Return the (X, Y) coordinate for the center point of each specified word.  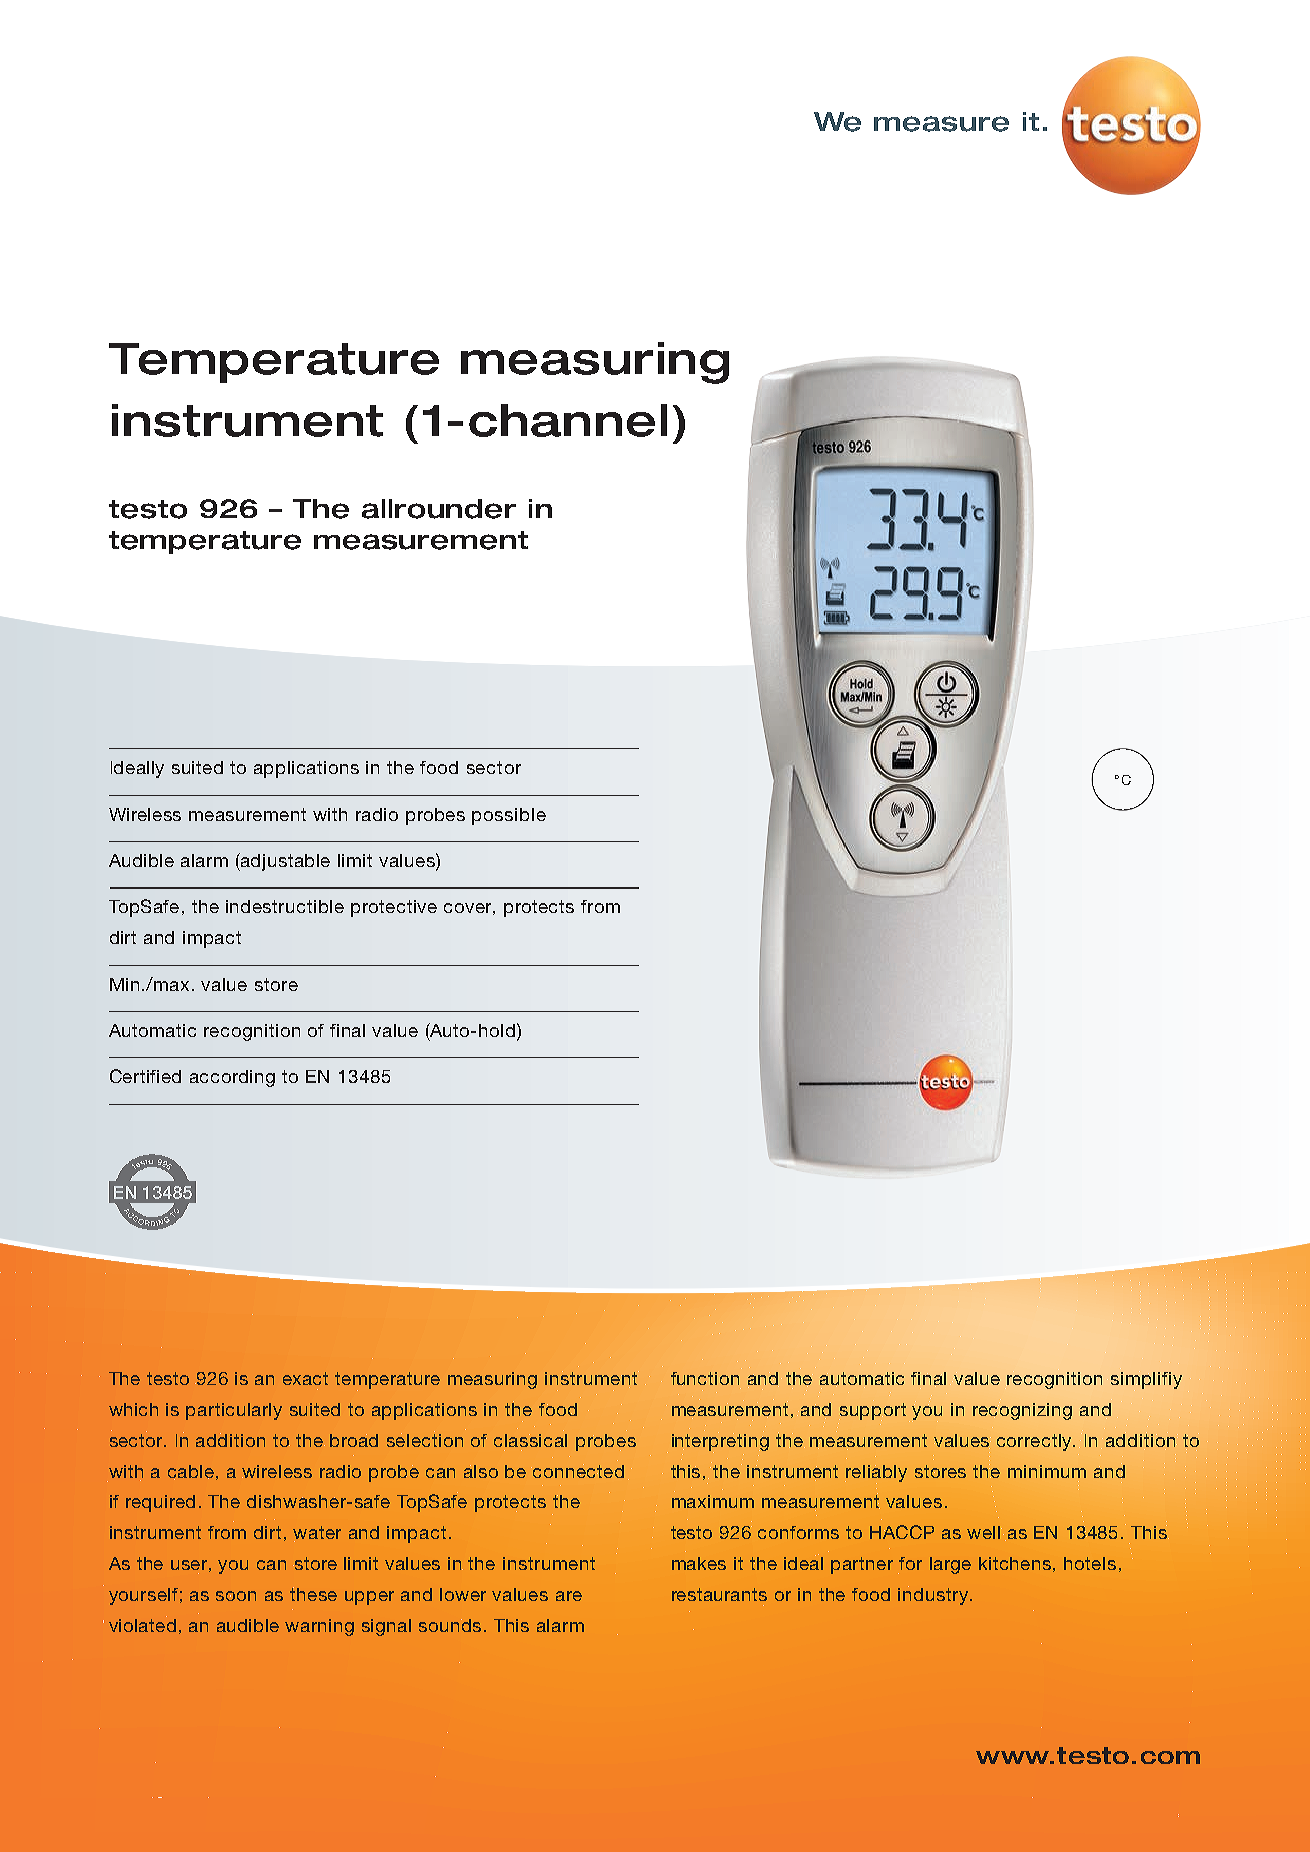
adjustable (284, 862)
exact (305, 1378)
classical (530, 1440)
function (705, 1379)
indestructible (285, 906)
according (232, 1078)
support (872, 1412)
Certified (145, 1076)
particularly (234, 1411)
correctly (1036, 1442)
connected (577, 1471)
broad (354, 1440)
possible (509, 816)
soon (236, 1596)
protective (394, 908)
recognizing (1022, 1411)
